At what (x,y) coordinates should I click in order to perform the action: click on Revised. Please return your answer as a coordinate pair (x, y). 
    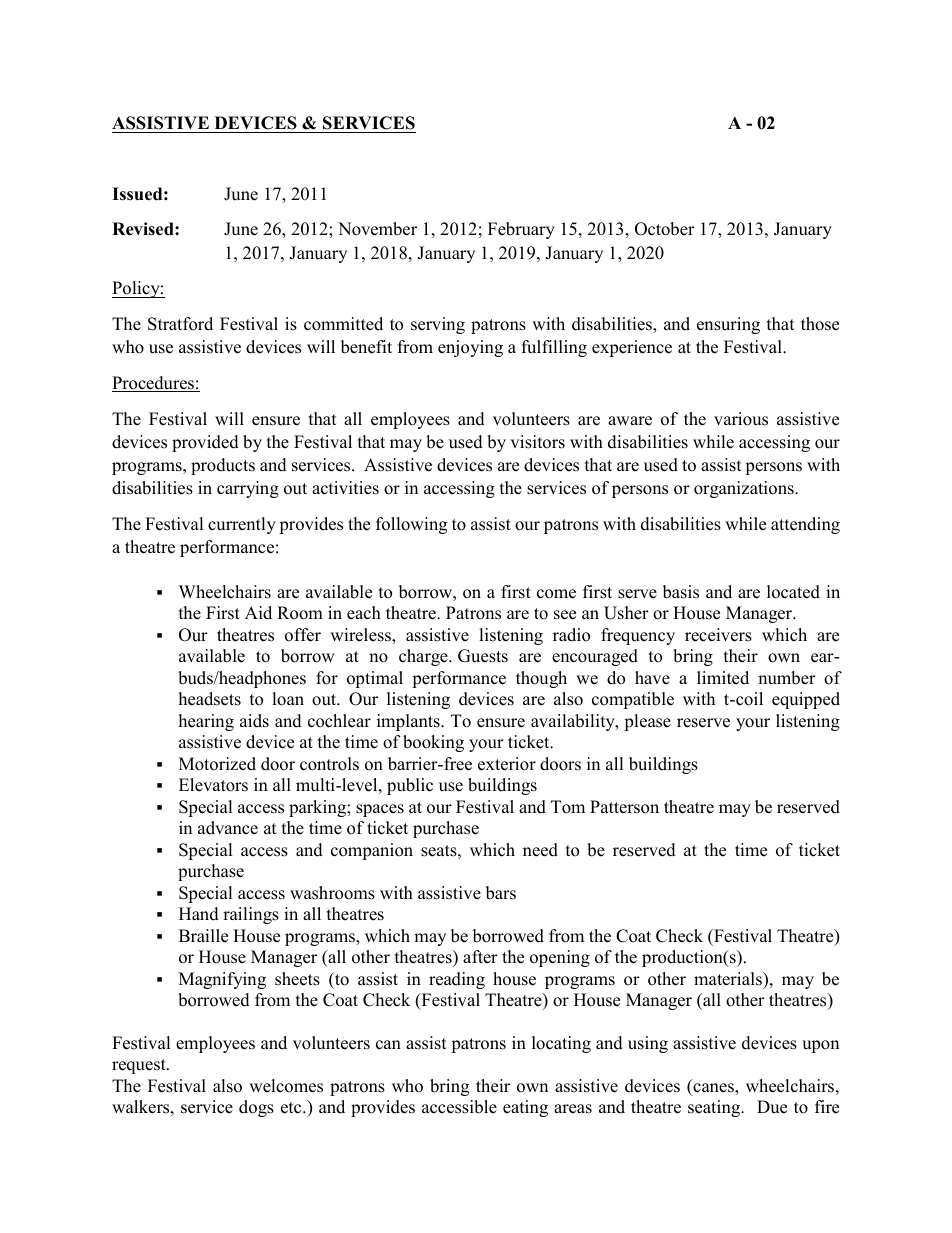
    Looking at the image, I should click on (144, 229).
